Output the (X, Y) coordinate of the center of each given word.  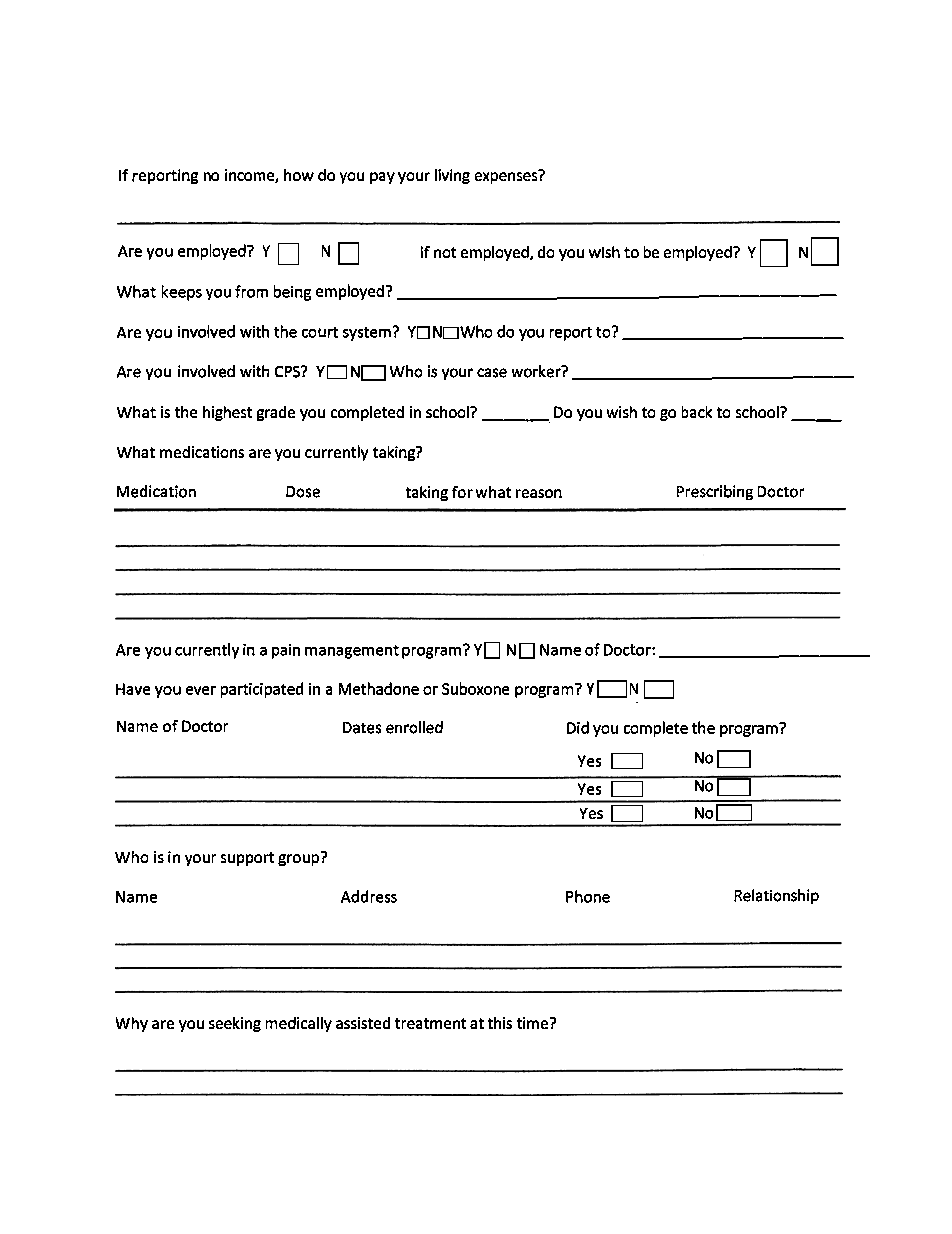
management (352, 652)
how (299, 175)
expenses (507, 176)
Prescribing (715, 492)
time (534, 1023)
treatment (430, 1023)
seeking (235, 1024)
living (452, 176)
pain (286, 651)
